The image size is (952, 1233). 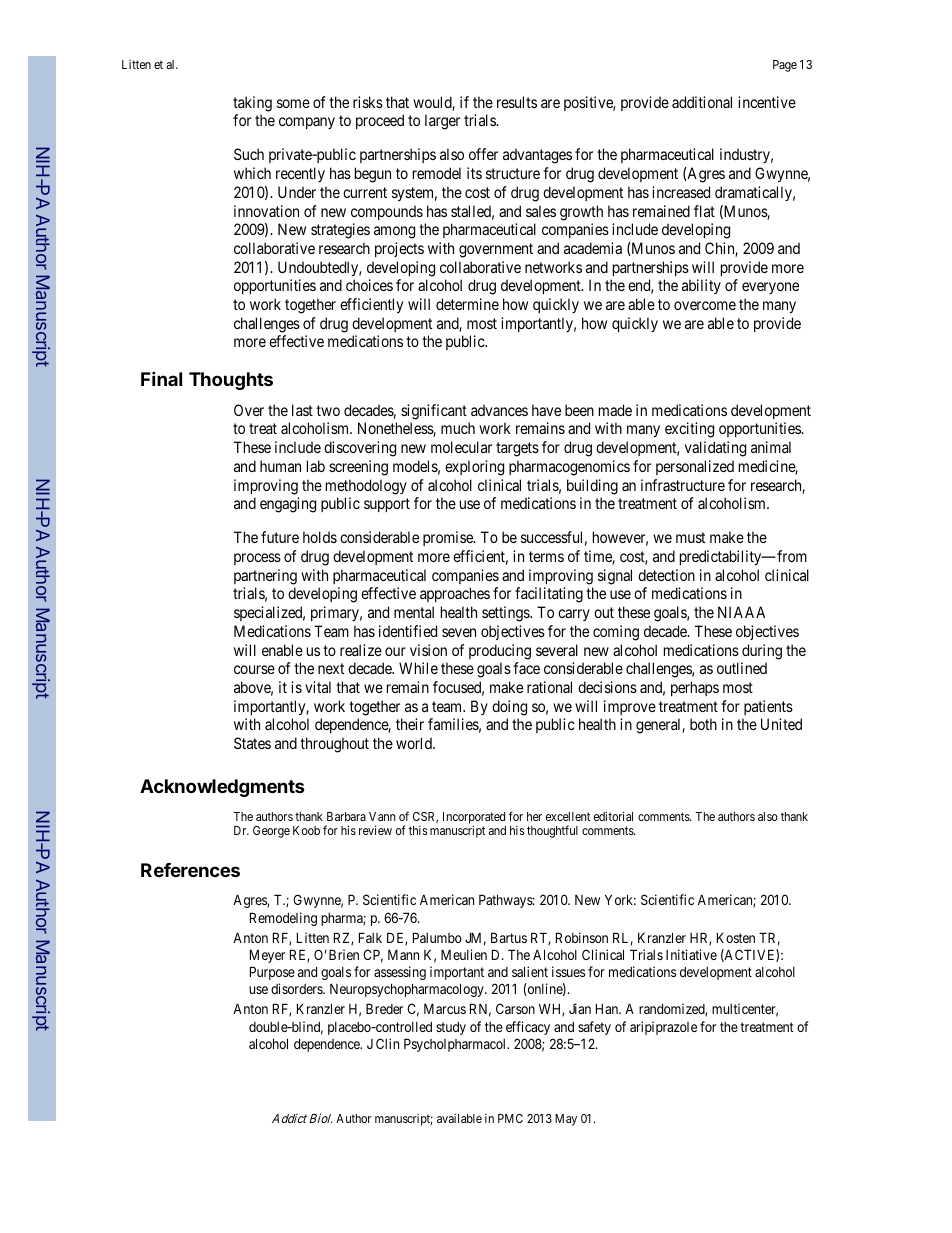 What do you see at coordinates (506, 614) in the screenshot?
I see `settings` at bounding box center [506, 614].
